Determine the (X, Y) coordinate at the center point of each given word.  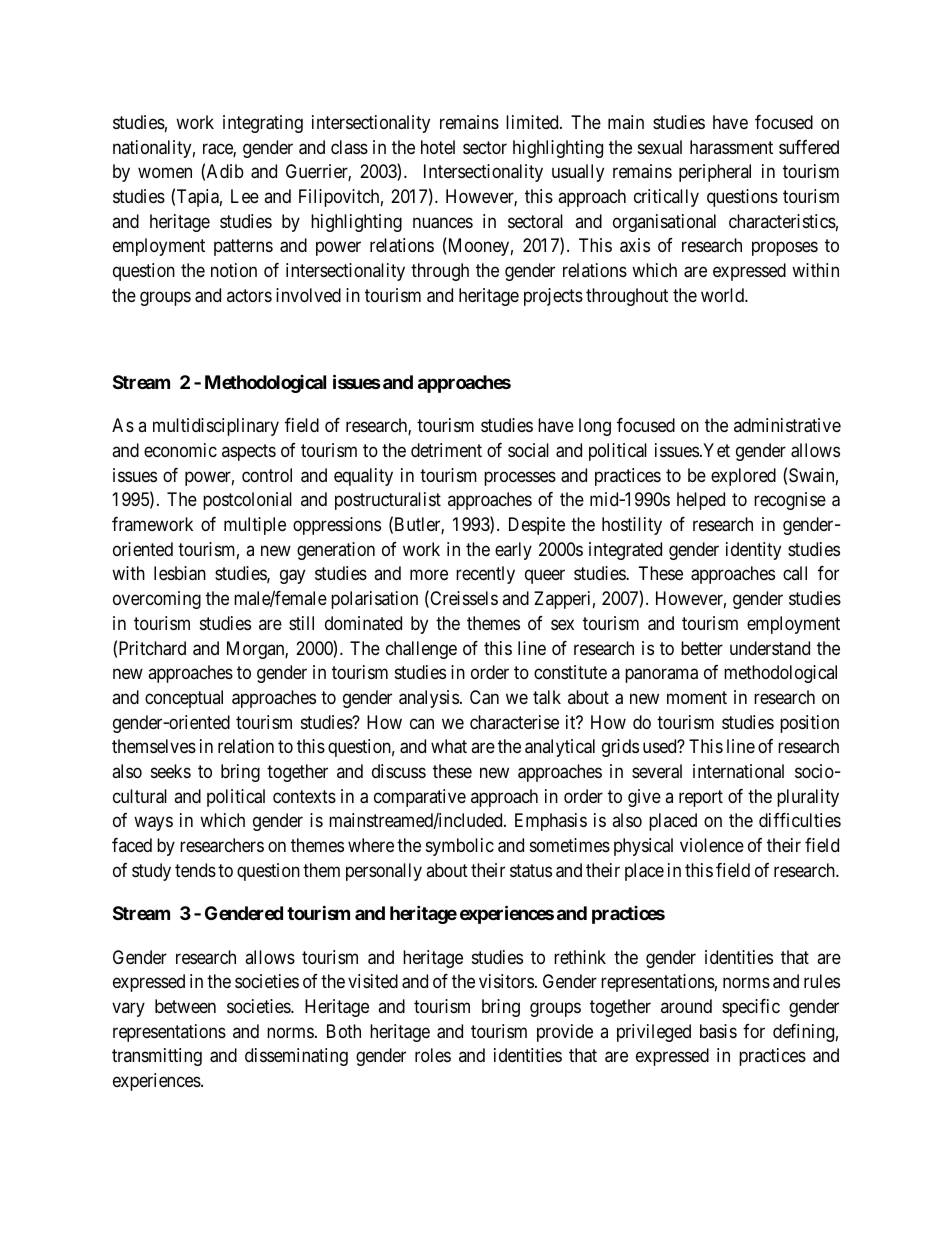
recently (485, 575)
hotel (438, 147)
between (185, 1006)
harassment (731, 147)
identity (753, 551)
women (165, 173)
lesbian (180, 573)
